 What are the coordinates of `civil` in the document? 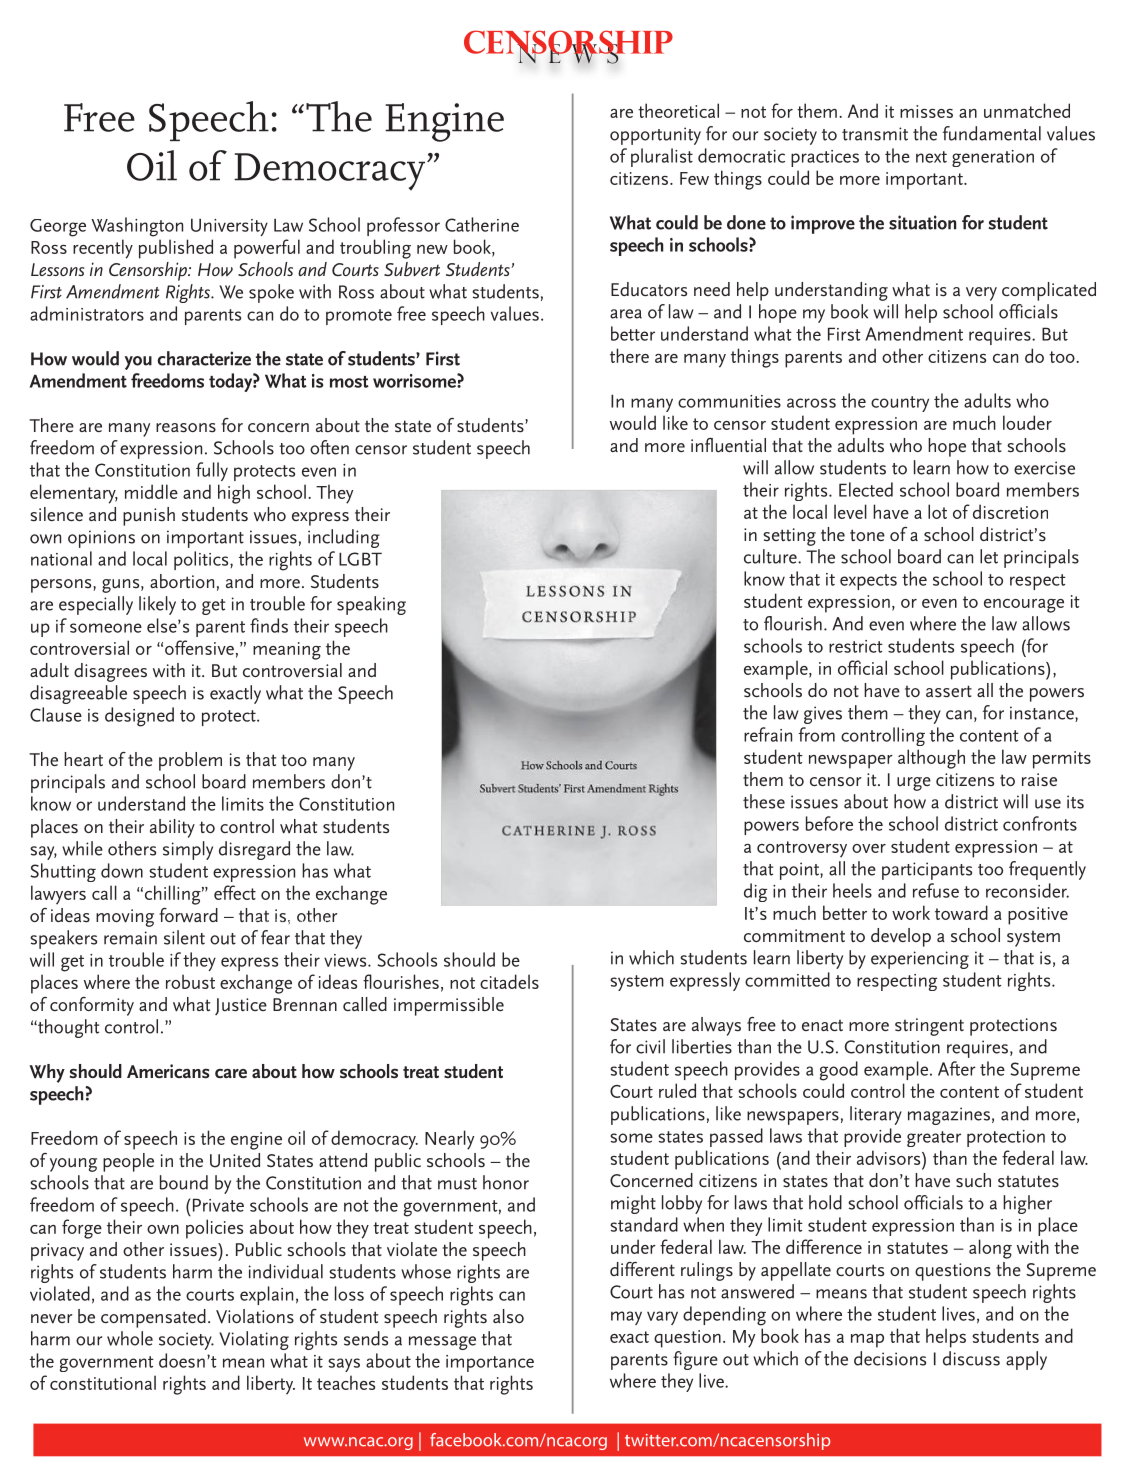 It's located at (650, 1046).
